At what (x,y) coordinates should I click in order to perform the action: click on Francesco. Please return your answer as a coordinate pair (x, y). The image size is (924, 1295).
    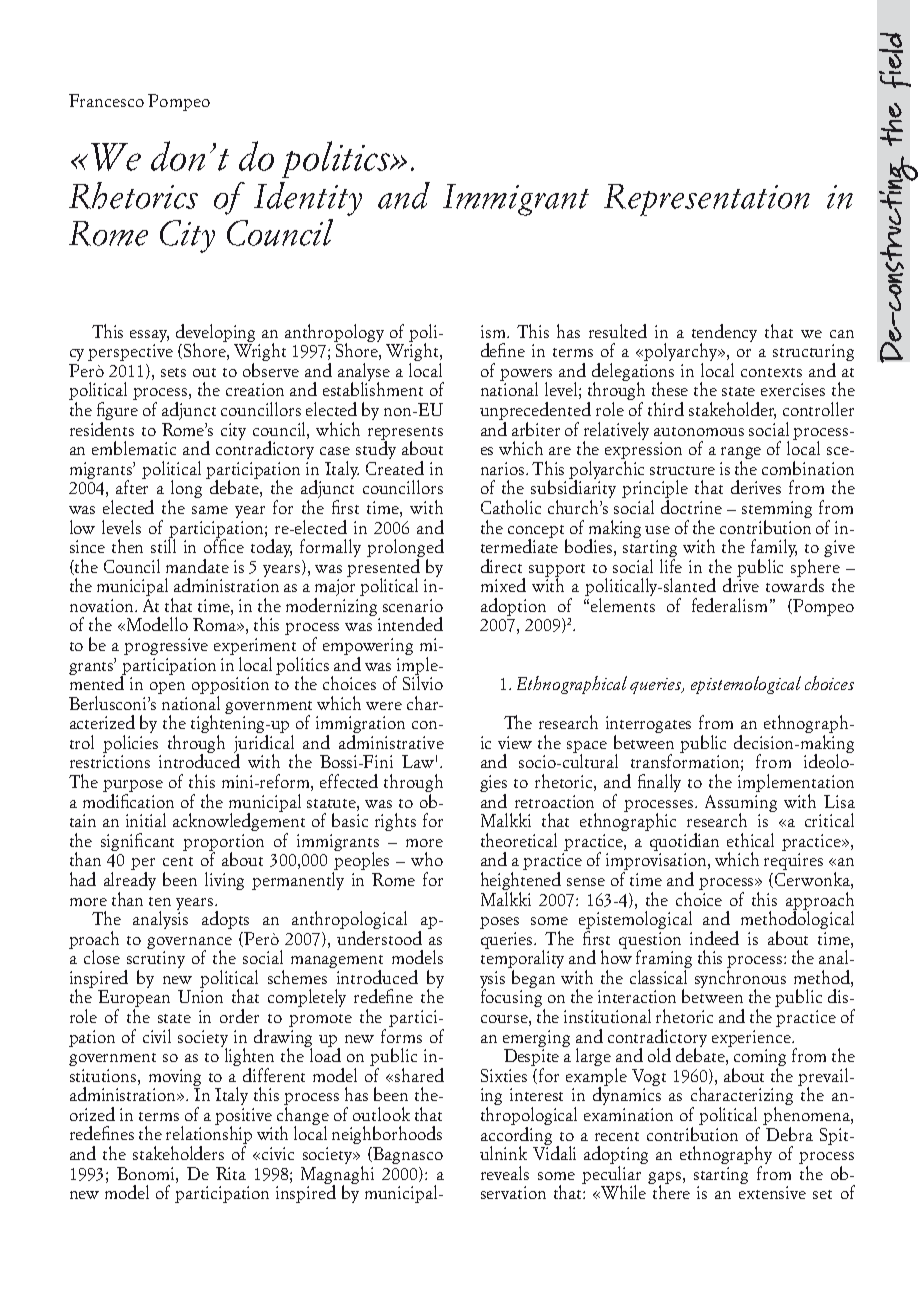
    Looking at the image, I should click on (106, 100).
